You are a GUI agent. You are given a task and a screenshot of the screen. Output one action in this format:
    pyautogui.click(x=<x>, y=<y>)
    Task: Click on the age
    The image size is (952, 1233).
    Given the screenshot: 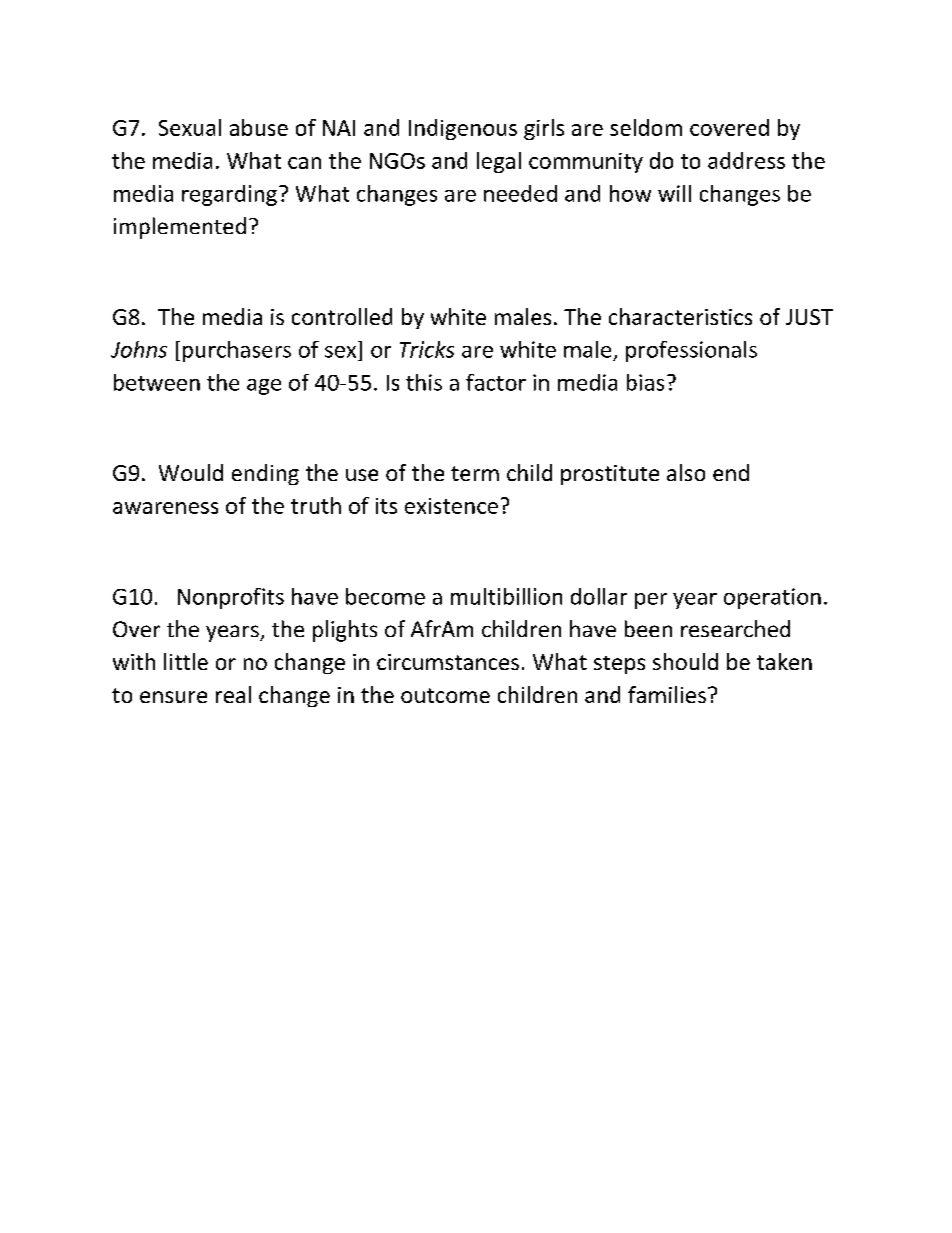 What is the action you would take?
    pyautogui.click(x=264, y=387)
